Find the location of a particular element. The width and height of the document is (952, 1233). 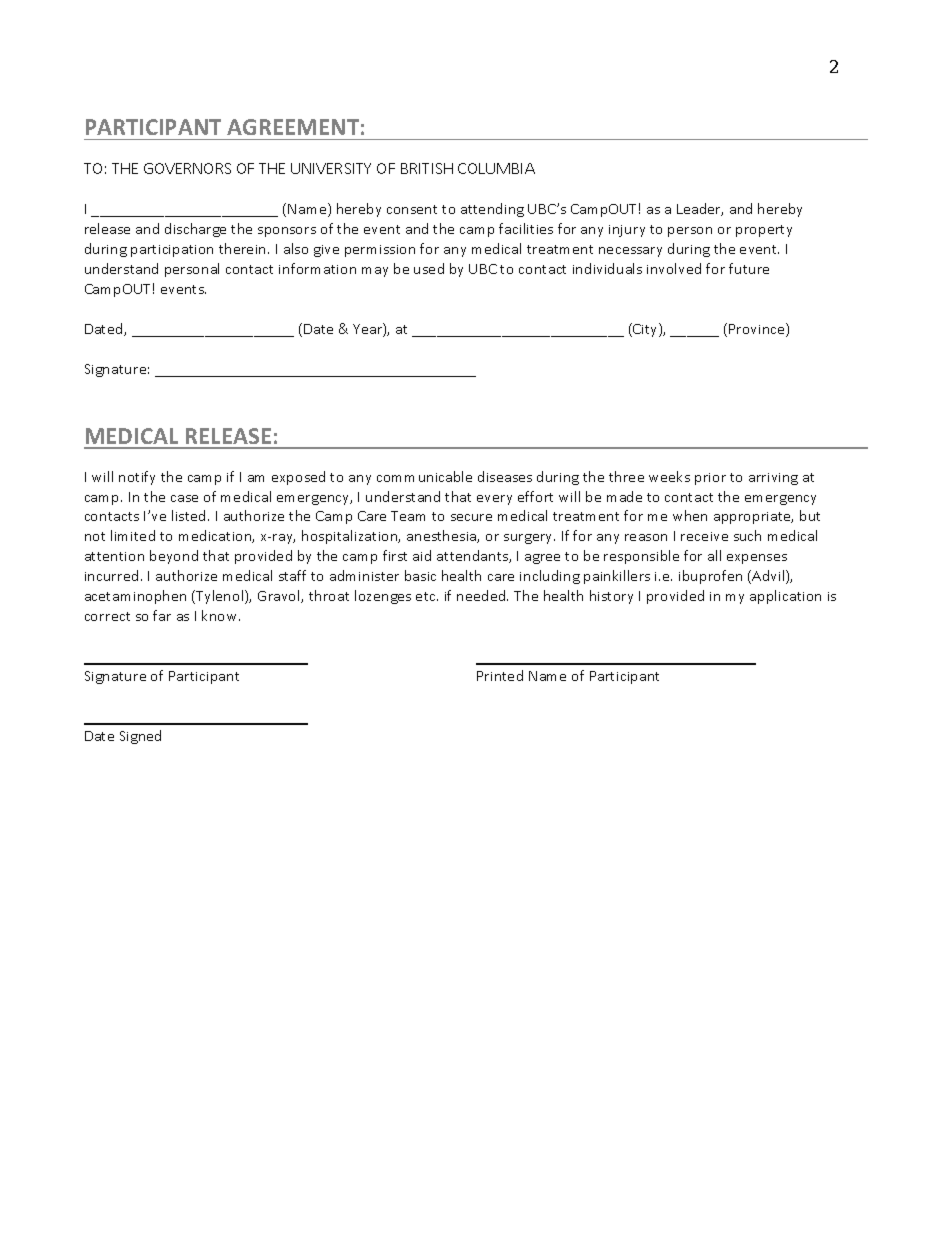

Leader is located at coordinates (700, 209).
